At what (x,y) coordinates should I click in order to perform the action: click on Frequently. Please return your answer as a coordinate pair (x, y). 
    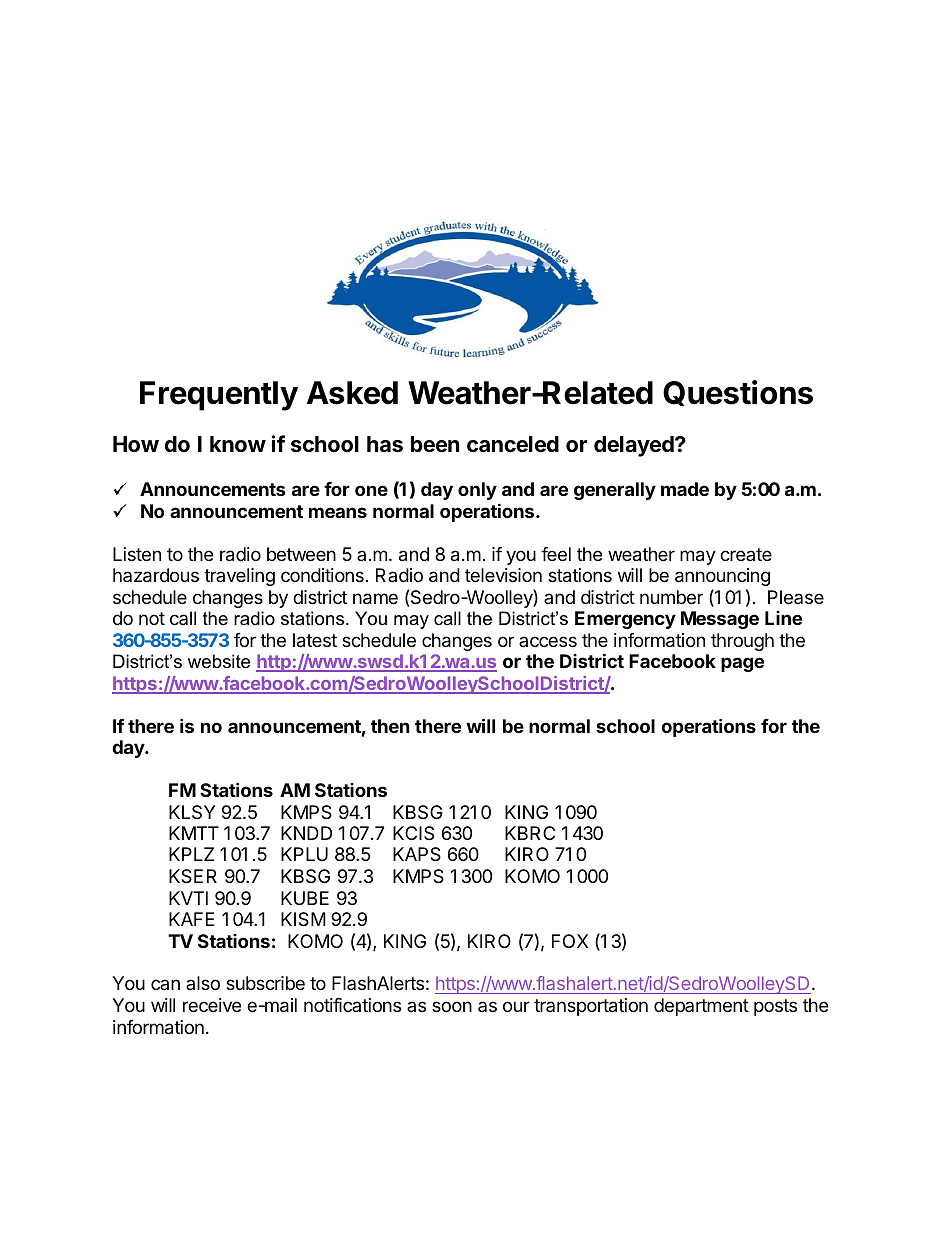
    Looking at the image, I should click on (219, 396).
